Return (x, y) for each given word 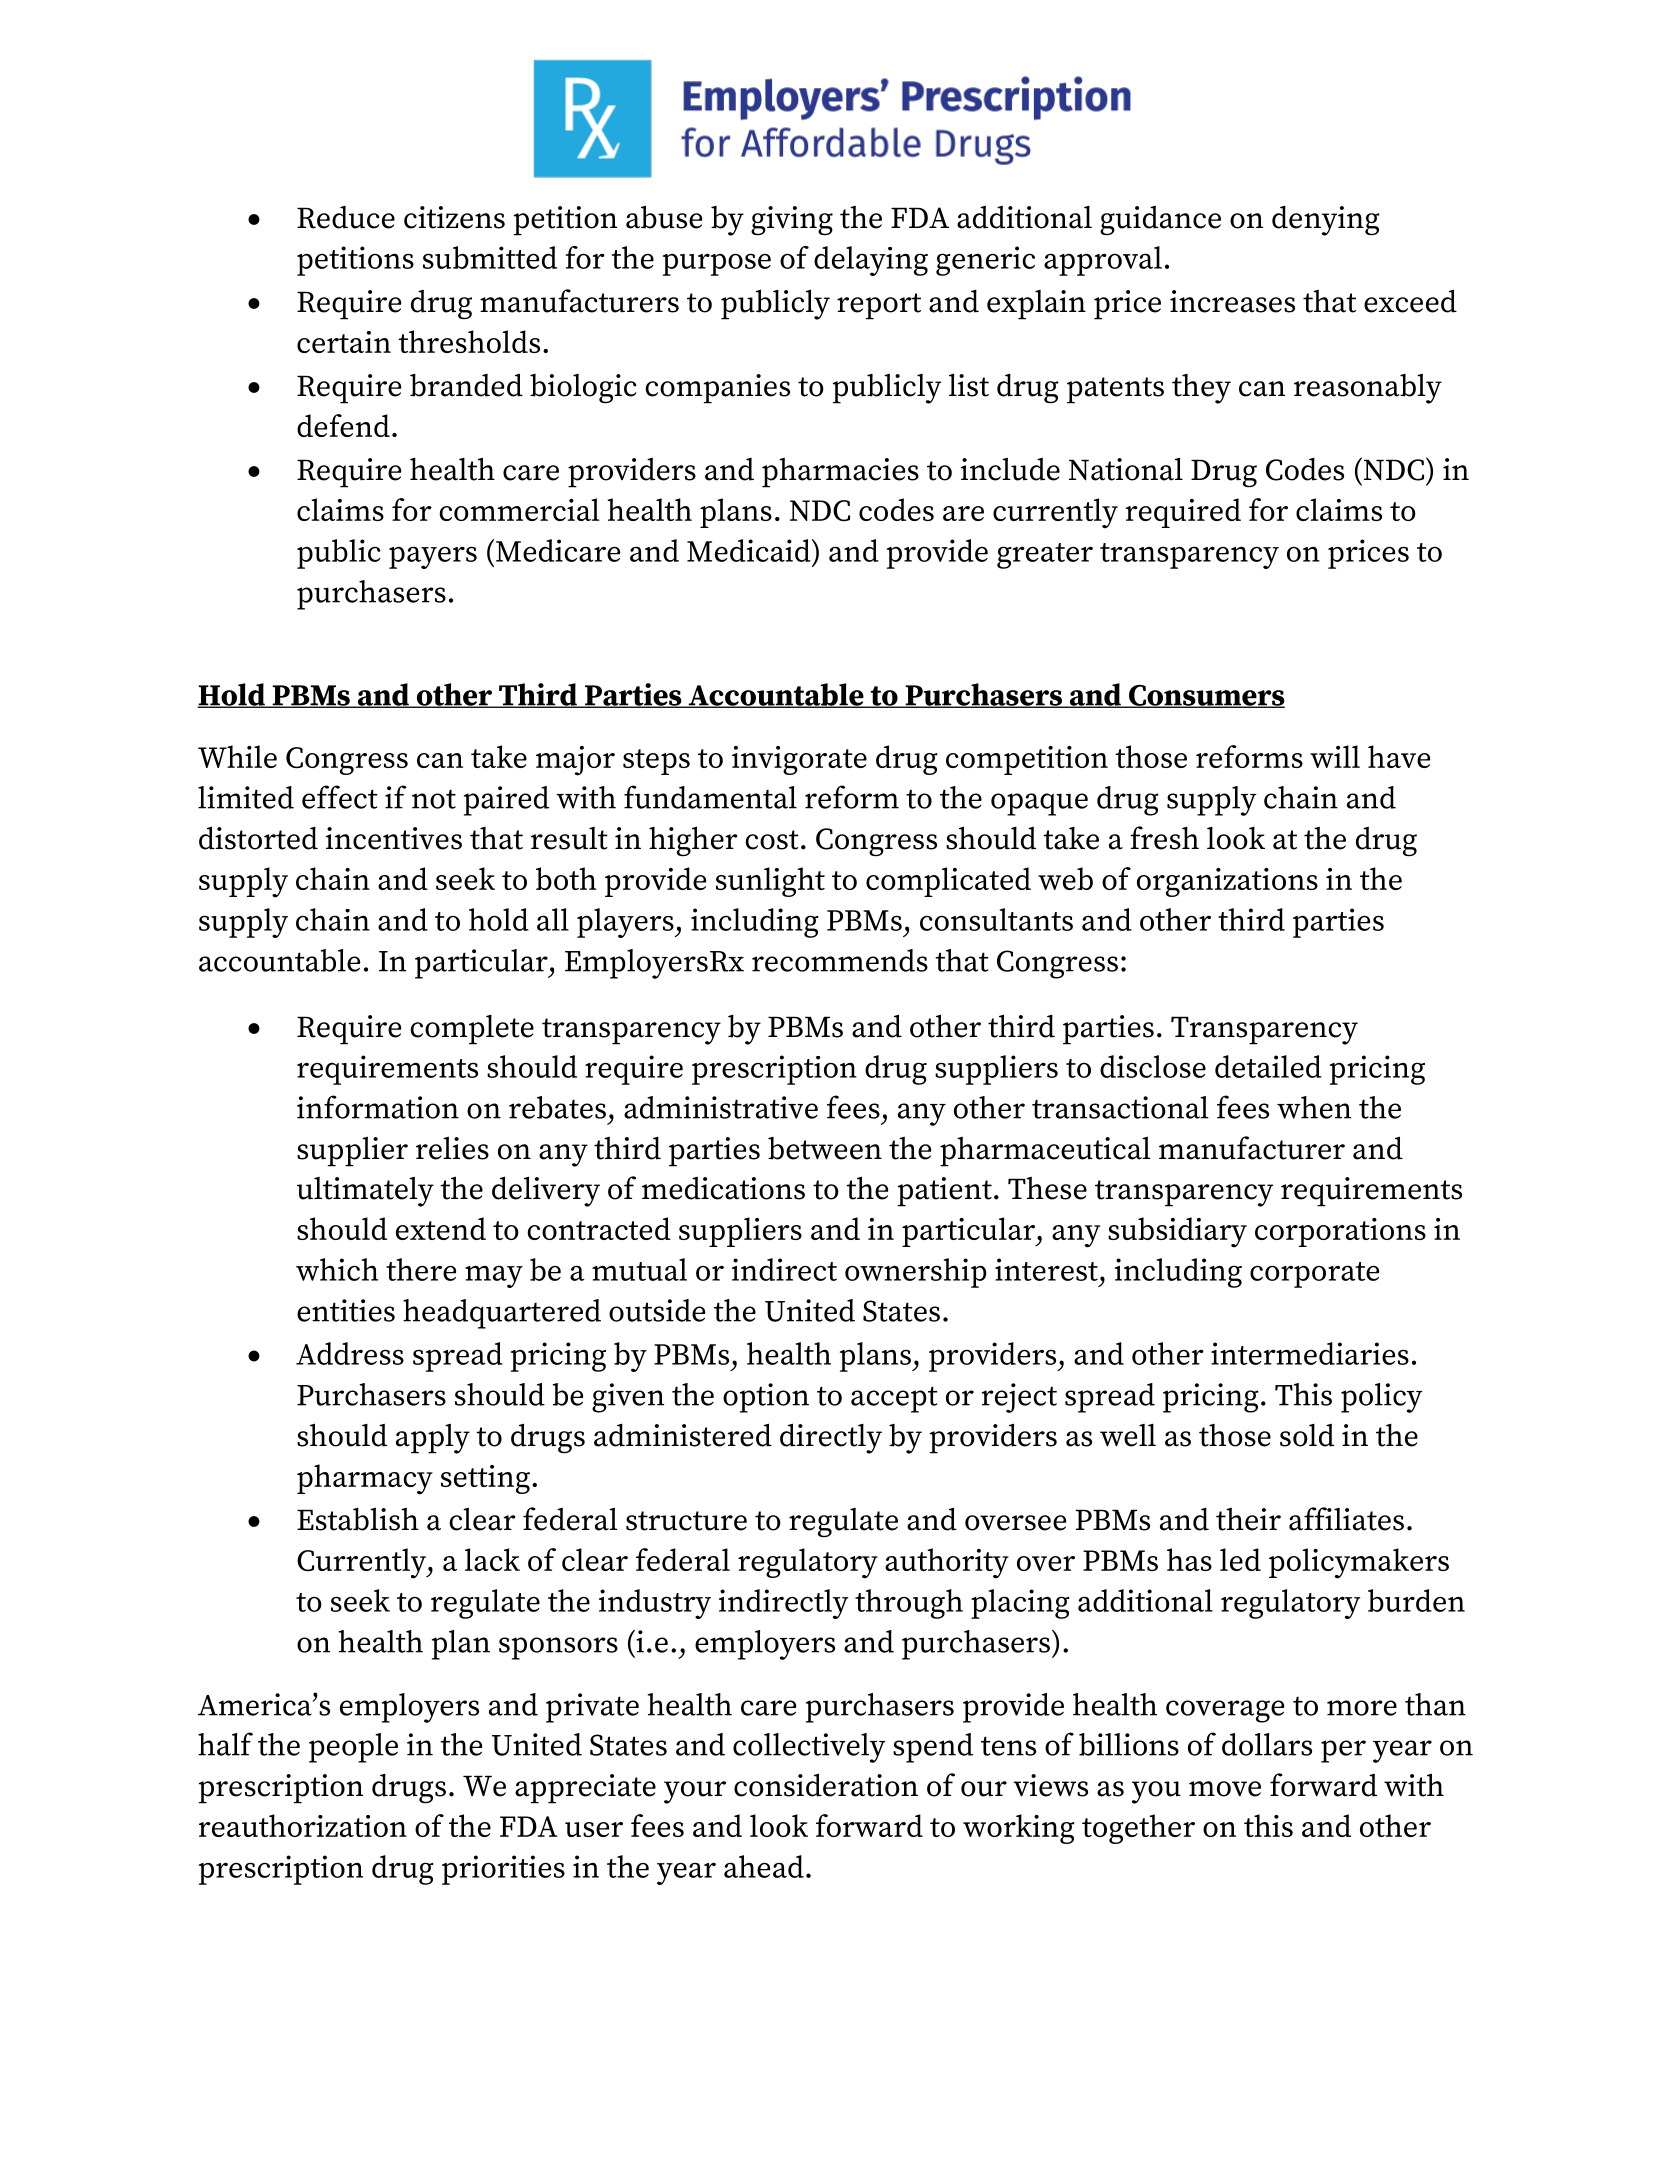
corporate (1314, 1275)
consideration (826, 1785)
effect (340, 797)
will (1335, 756)
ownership (916, 1273)
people (353, 1748)
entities (346, 1310)
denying (1326, 221)
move (1225, 1789)
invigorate (799, 760)
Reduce (346, 217)
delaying (871, 261)
